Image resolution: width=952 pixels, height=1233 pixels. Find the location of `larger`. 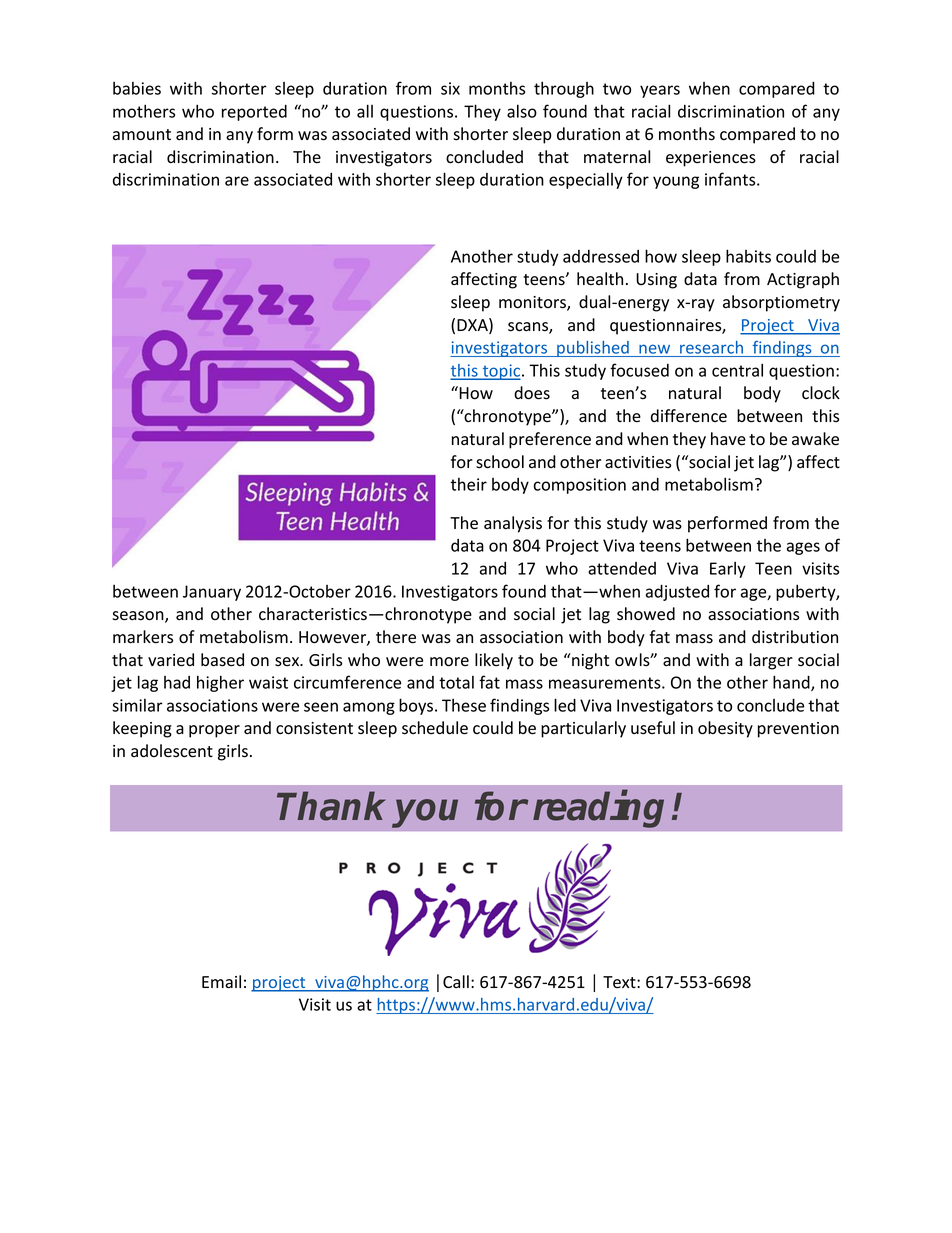

larger is located at coordinates (771, 661).
